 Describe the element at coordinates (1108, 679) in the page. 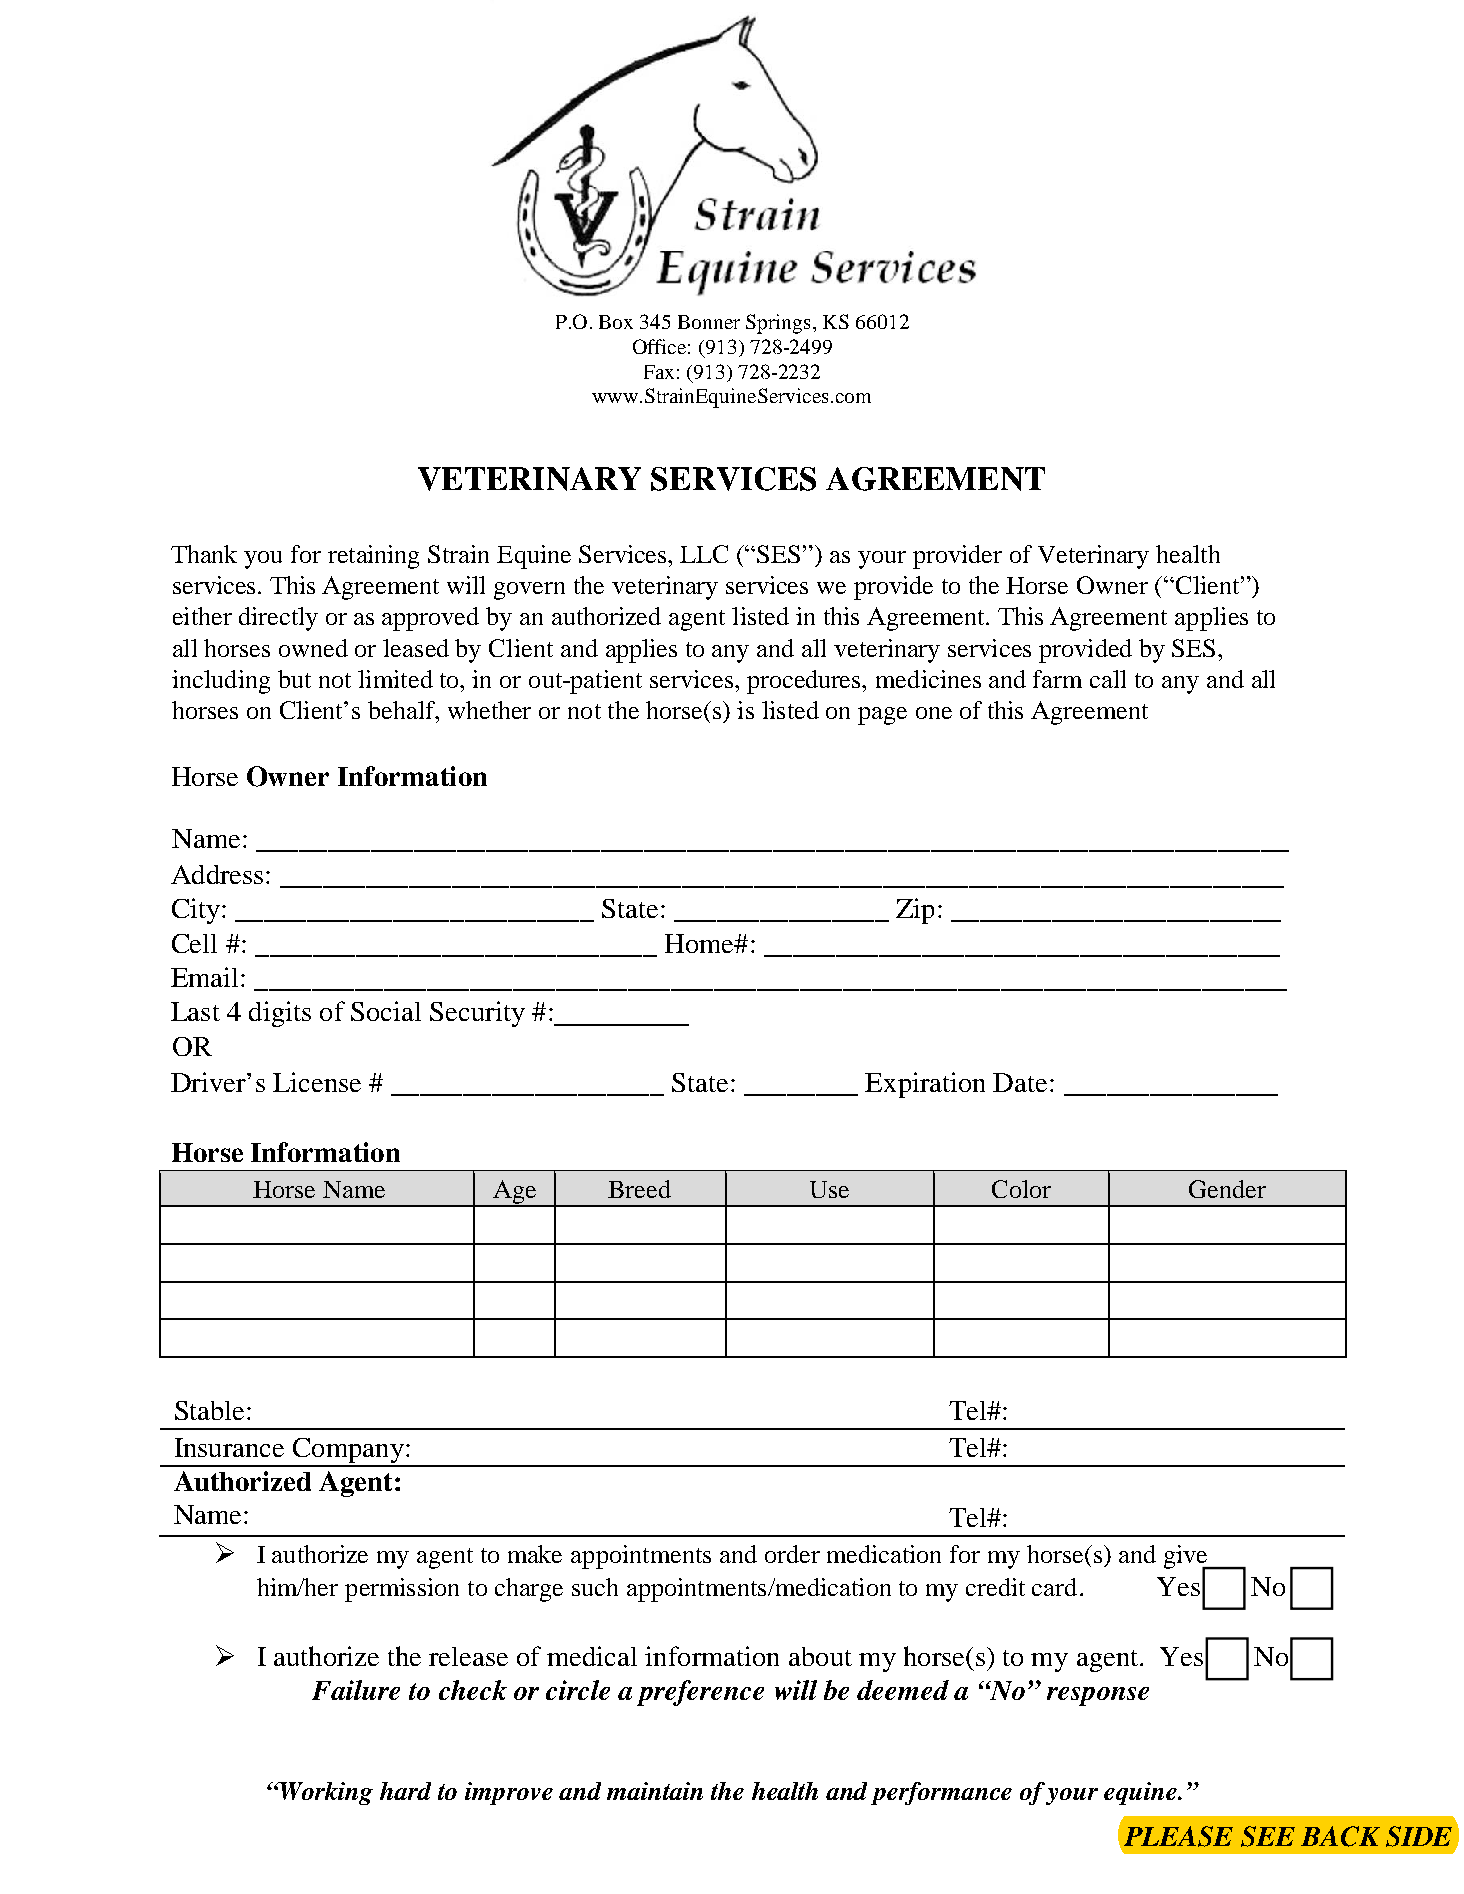

I see `call` at that location.
